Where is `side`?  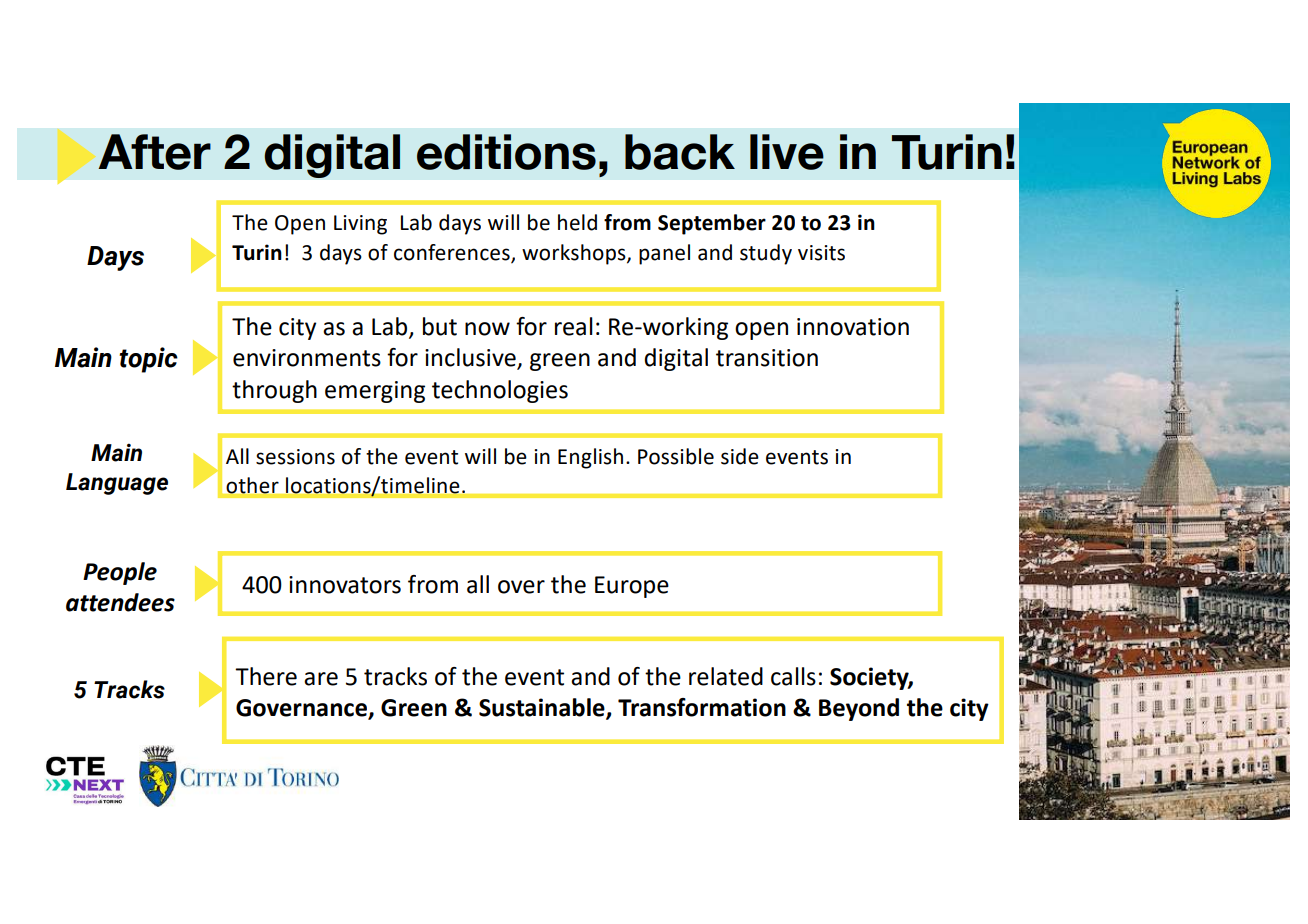
side is located at coordinates (740, 456).
